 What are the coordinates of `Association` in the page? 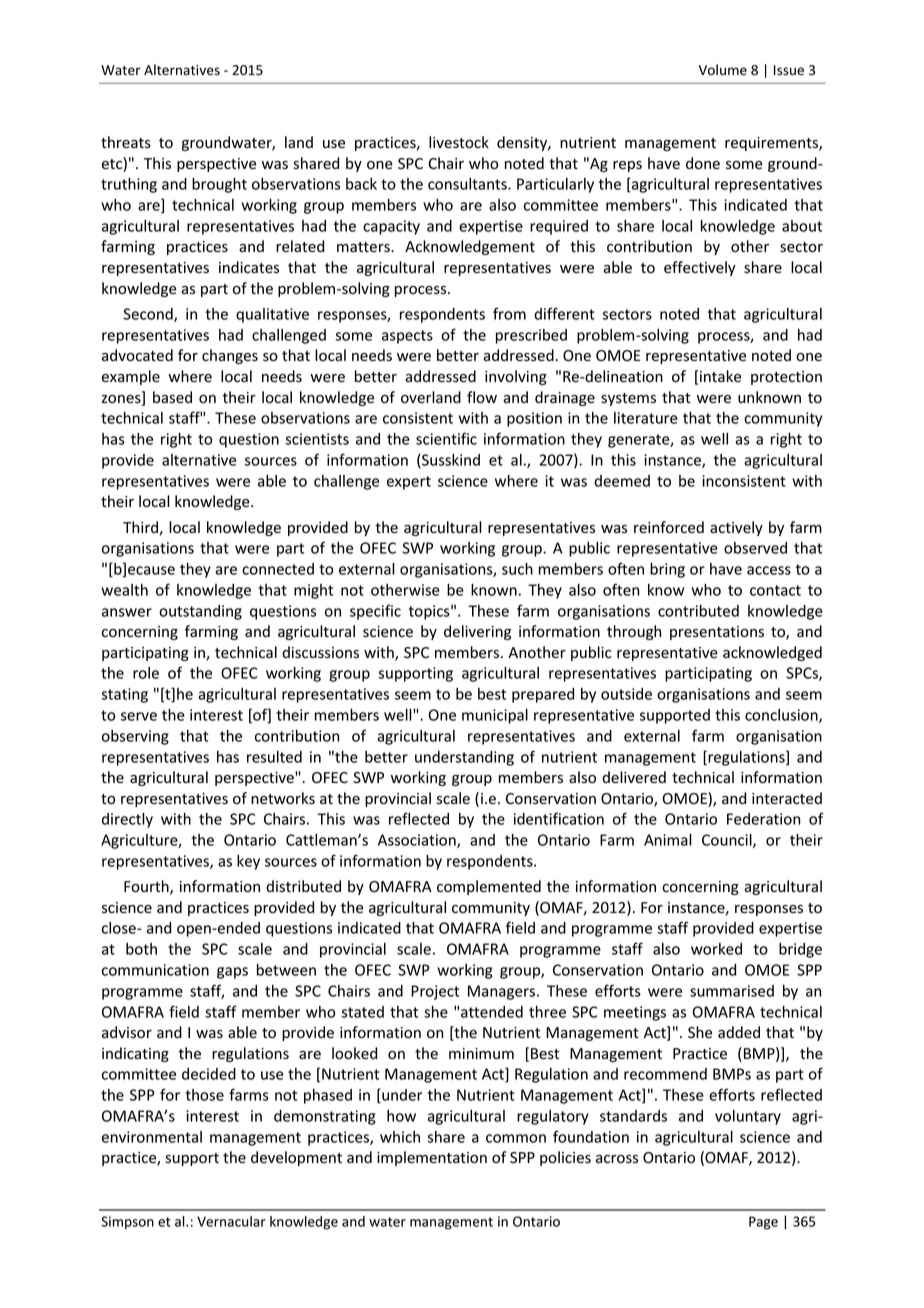 It's located at (418, 841).
